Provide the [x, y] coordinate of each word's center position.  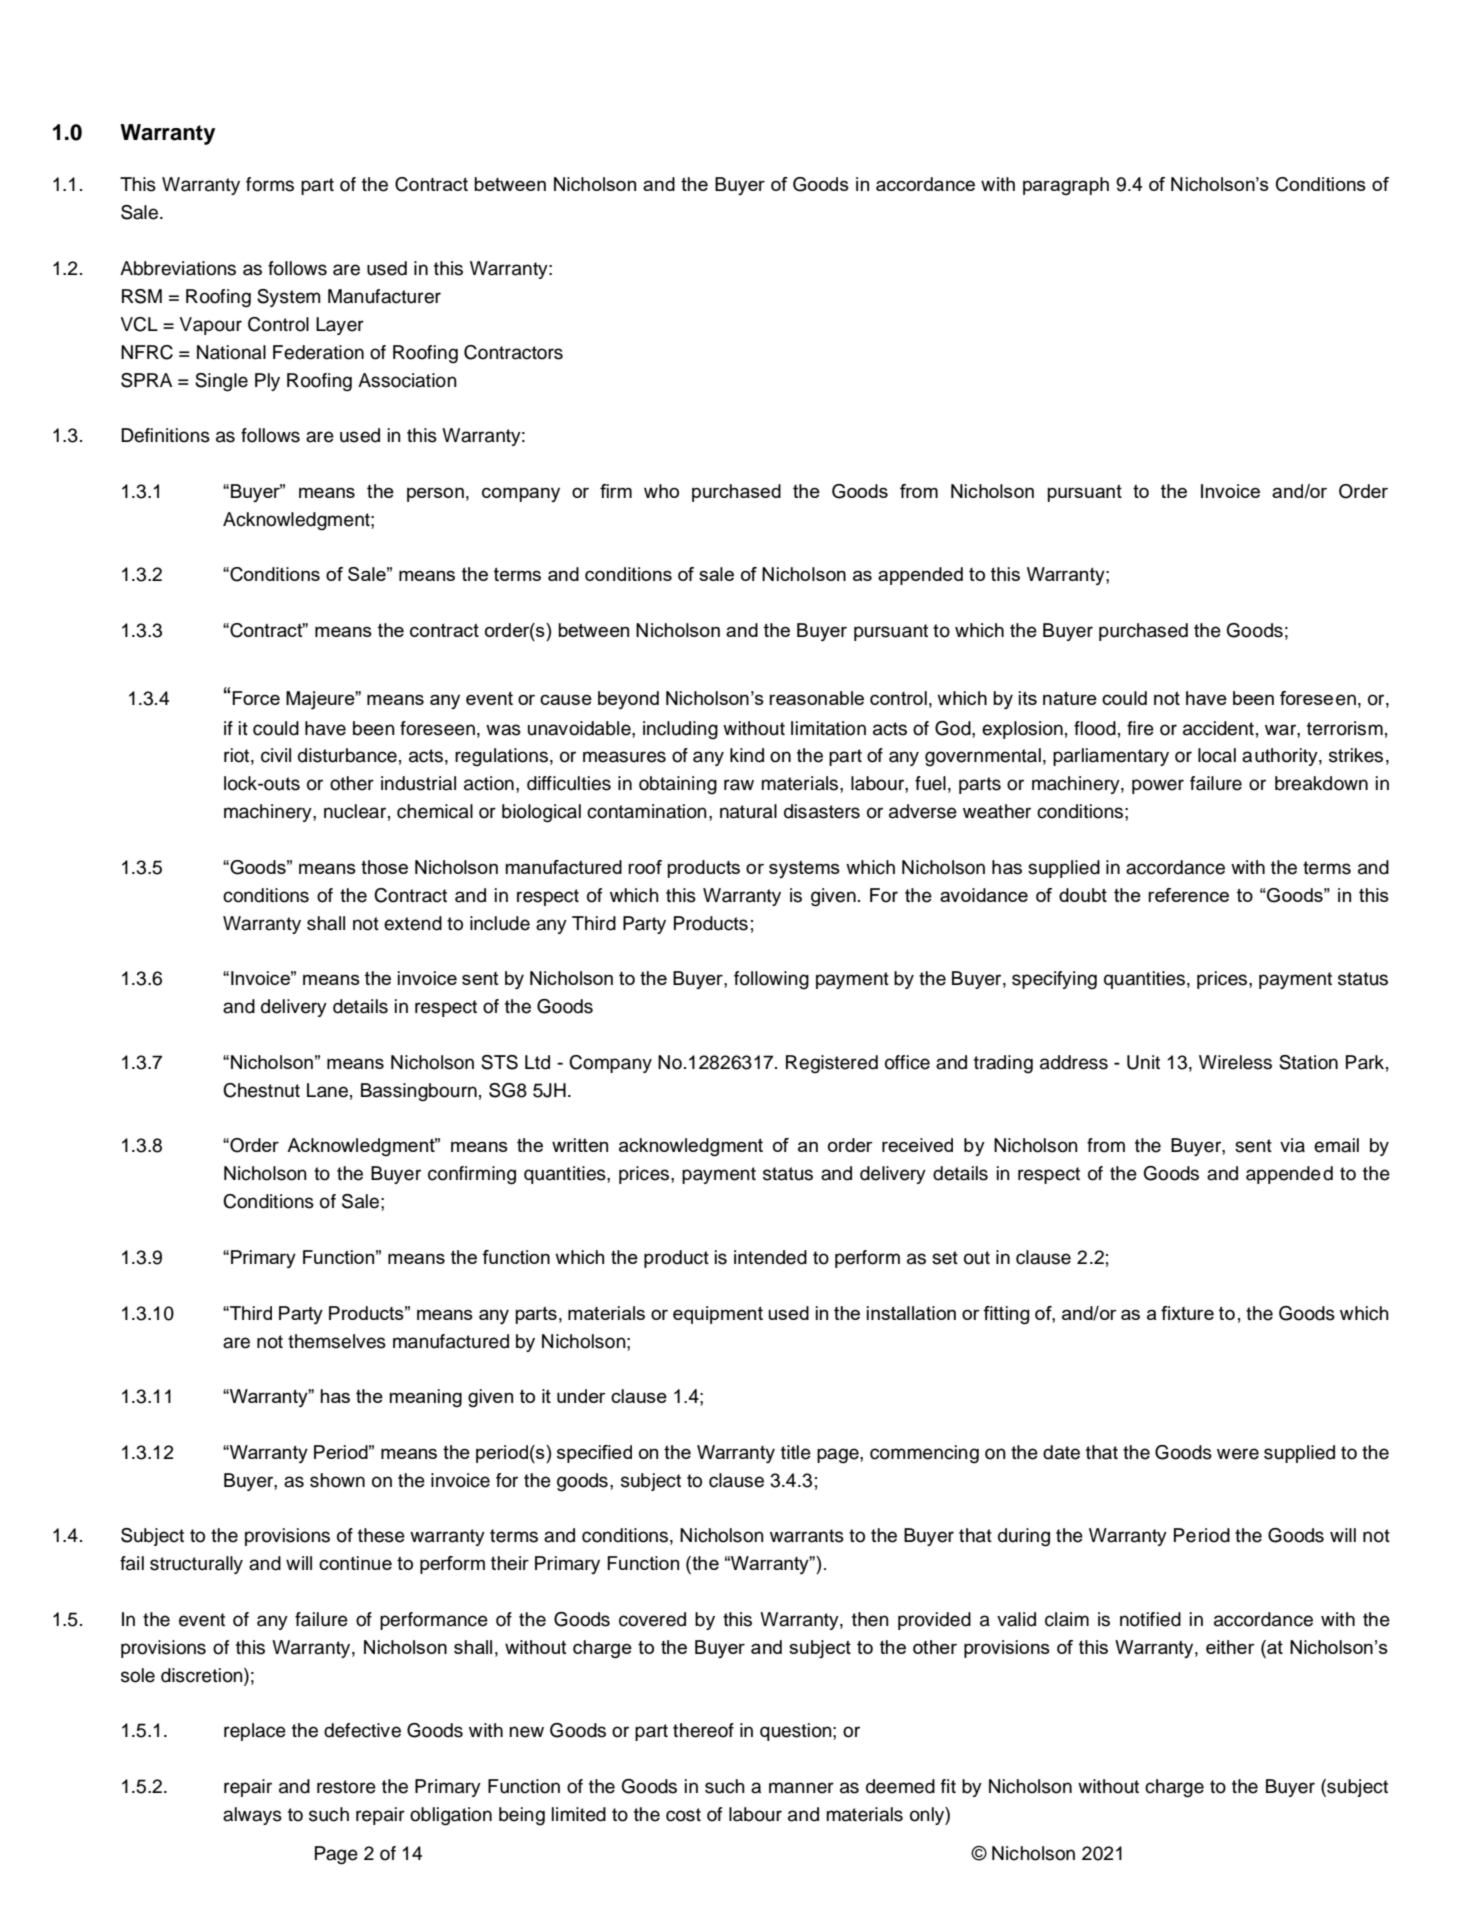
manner [801, 1788]
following [771, 980]
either [1230, 1647]
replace [255, 1732]
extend [413, 923]
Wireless [1235, 1062]
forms [270, 184]
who [661, 491]
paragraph [1066, 186]
